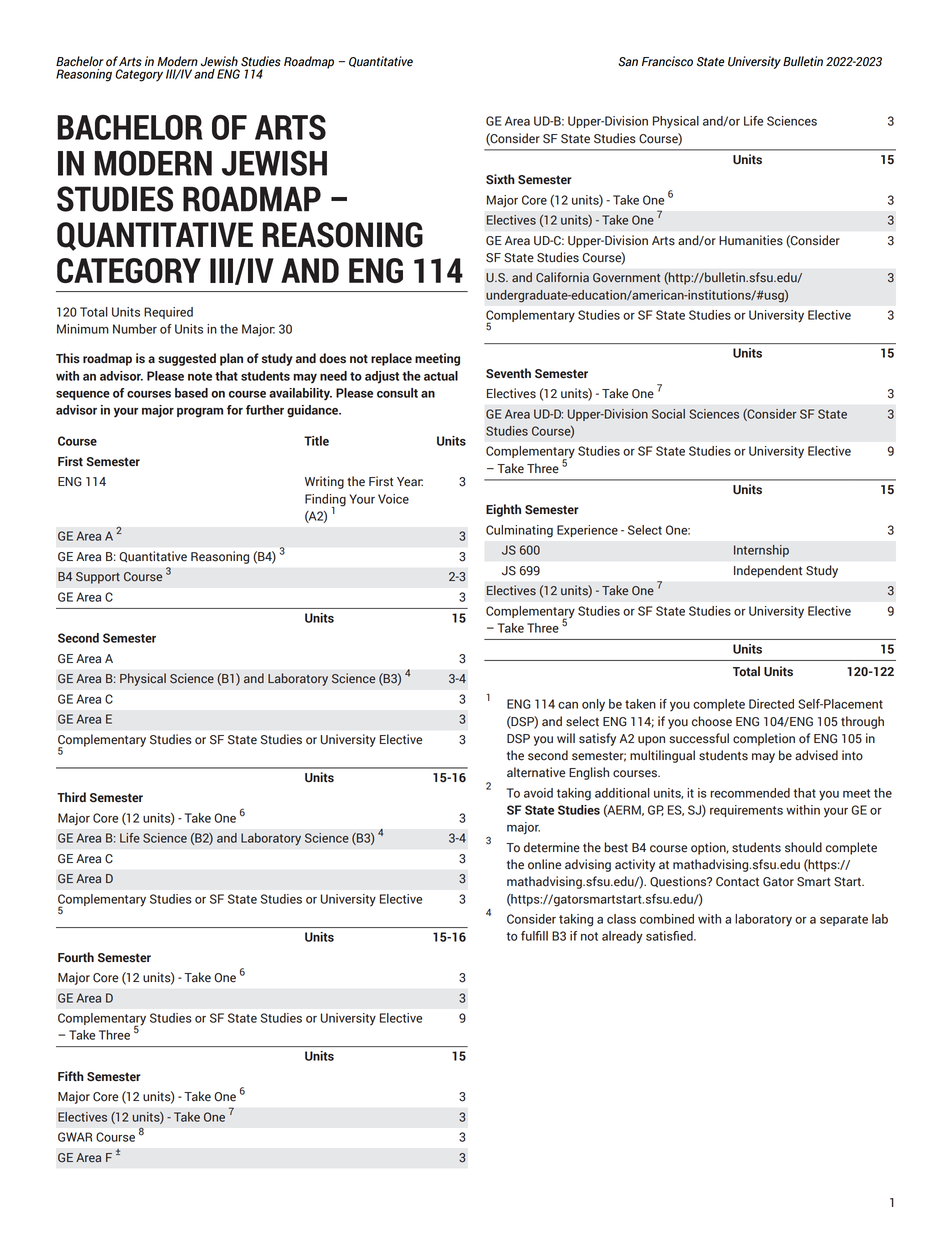 This screenshot has width=952, height=1233. I want to click on Francisco, so click(667, 61).
